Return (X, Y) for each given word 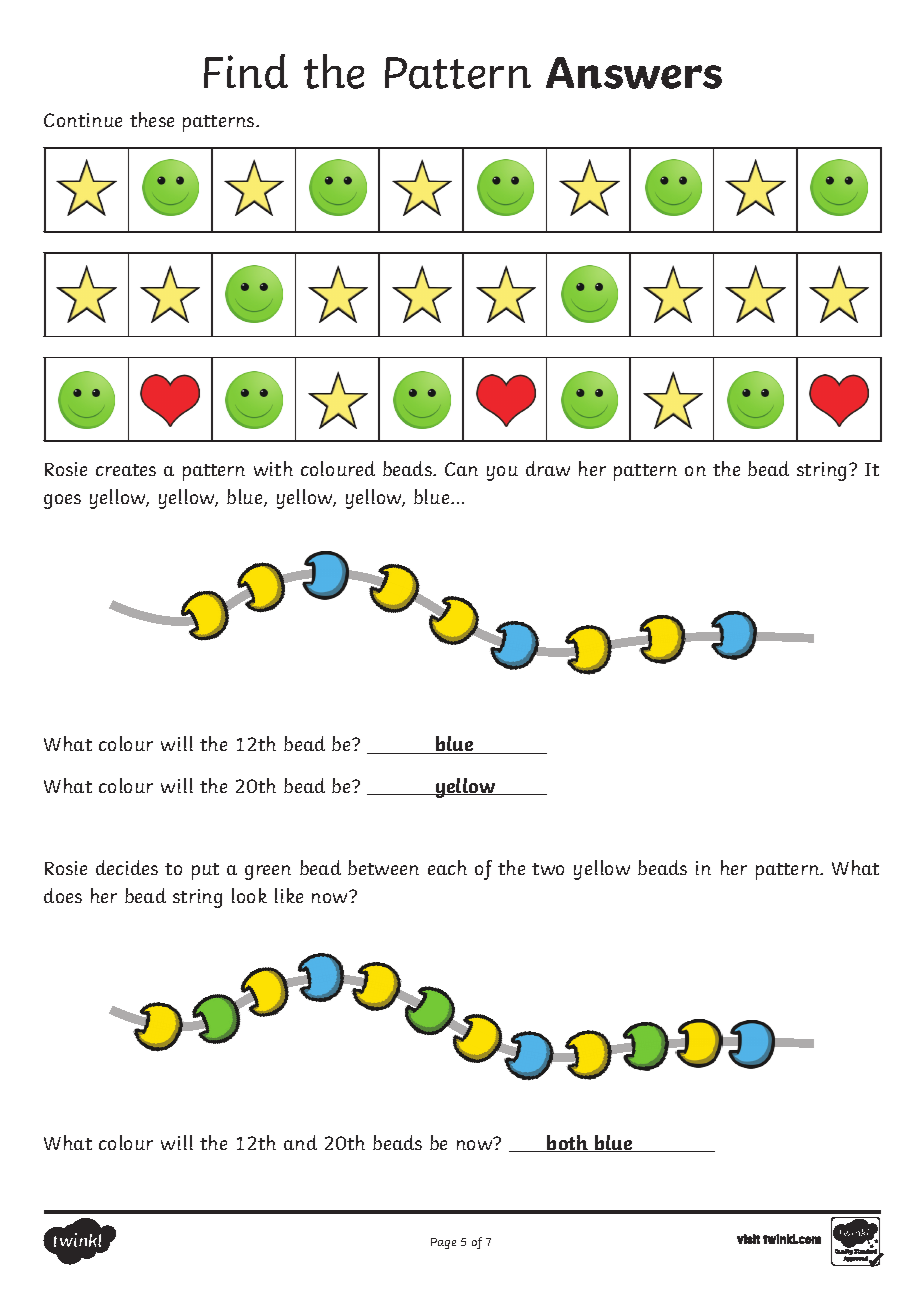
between (383, 867)
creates (126, 470)
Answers (634, 73)
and (300, 1142)
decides (127, 867)
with (273, 468)
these (152, 119)
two (548, 869)
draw (548, 468)
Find (246, 71)
